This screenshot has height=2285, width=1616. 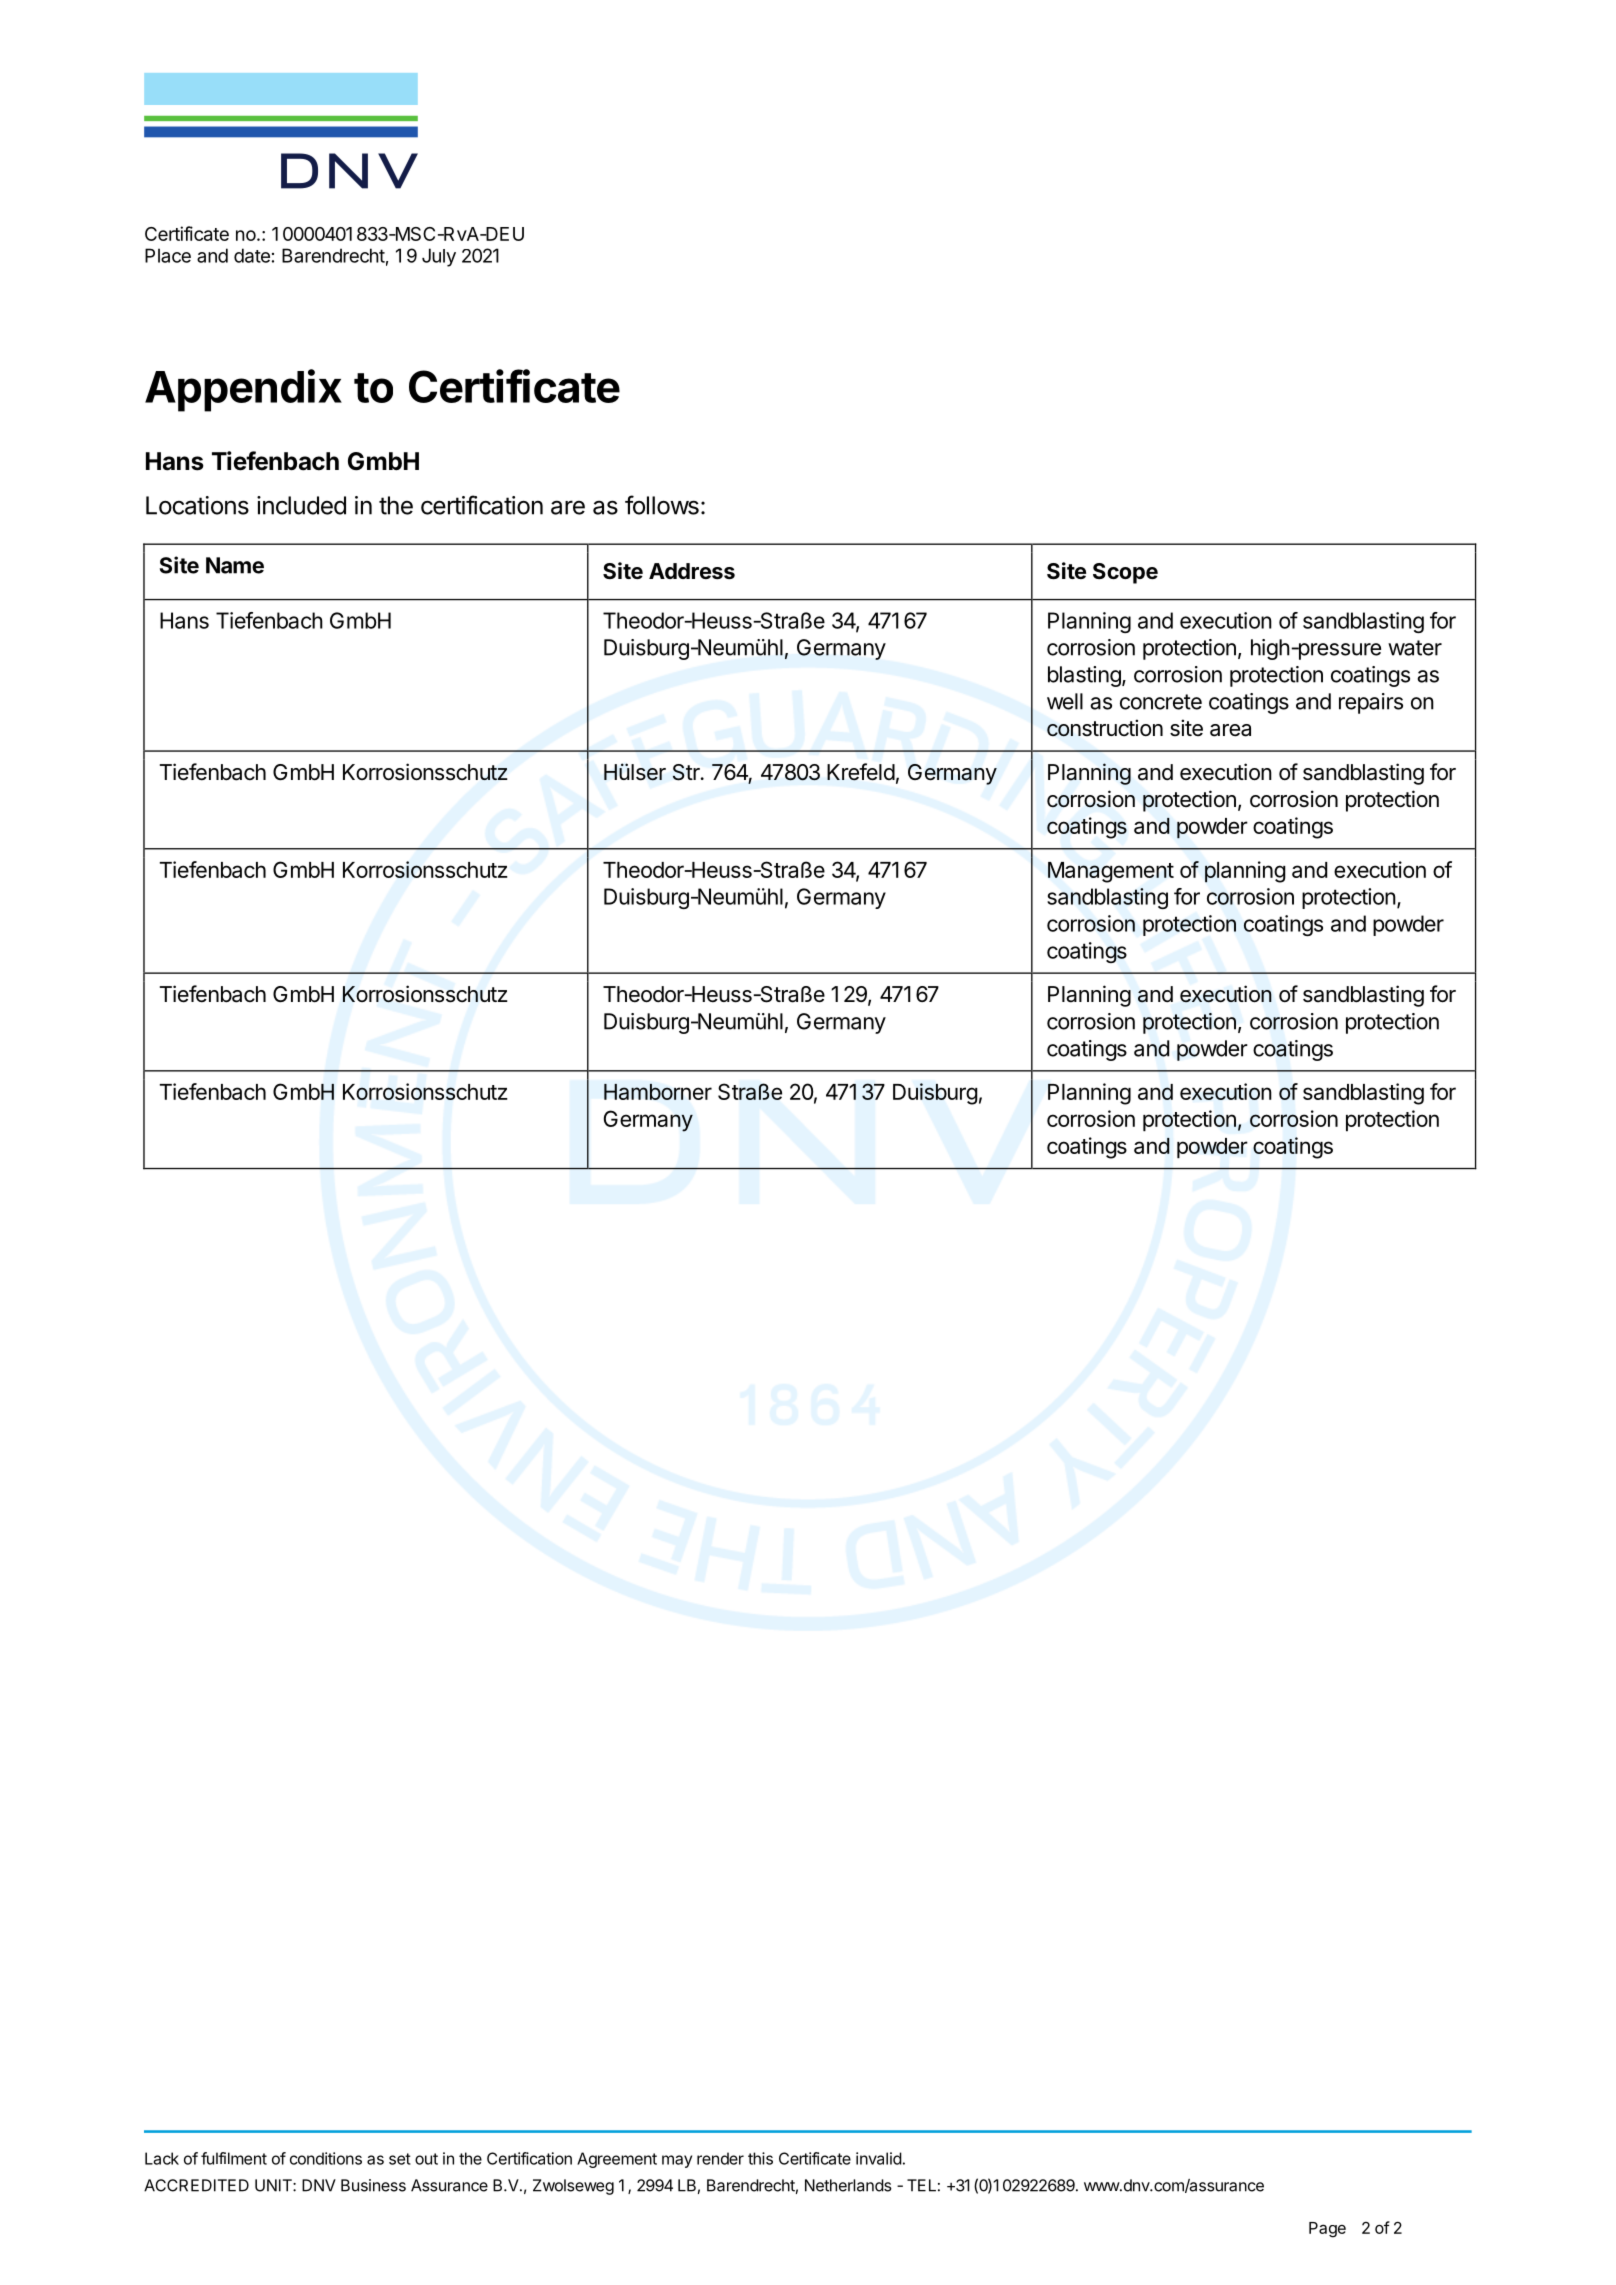 I want to click on conditions, so click(x=326, y=2158).
